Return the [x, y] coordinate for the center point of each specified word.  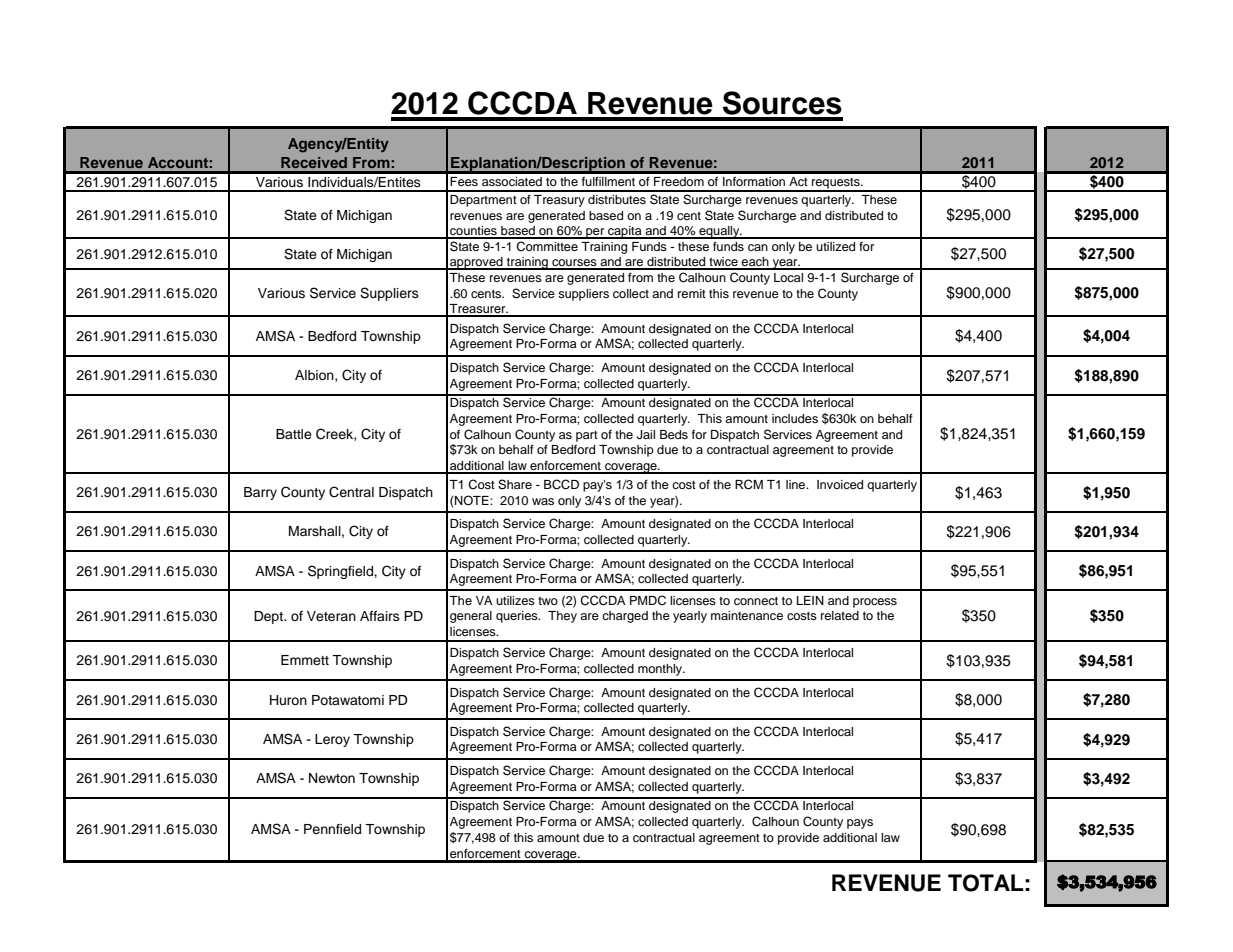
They [562, 617]
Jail [646, 435]
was [543, 501]
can [758, 247]
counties [473, 232]
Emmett [305, 660]
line [797, 484]
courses [574, 264]
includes [795, 418]
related [840, 615]
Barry [260, 493]
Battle [294, 434]
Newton [332, 778]
